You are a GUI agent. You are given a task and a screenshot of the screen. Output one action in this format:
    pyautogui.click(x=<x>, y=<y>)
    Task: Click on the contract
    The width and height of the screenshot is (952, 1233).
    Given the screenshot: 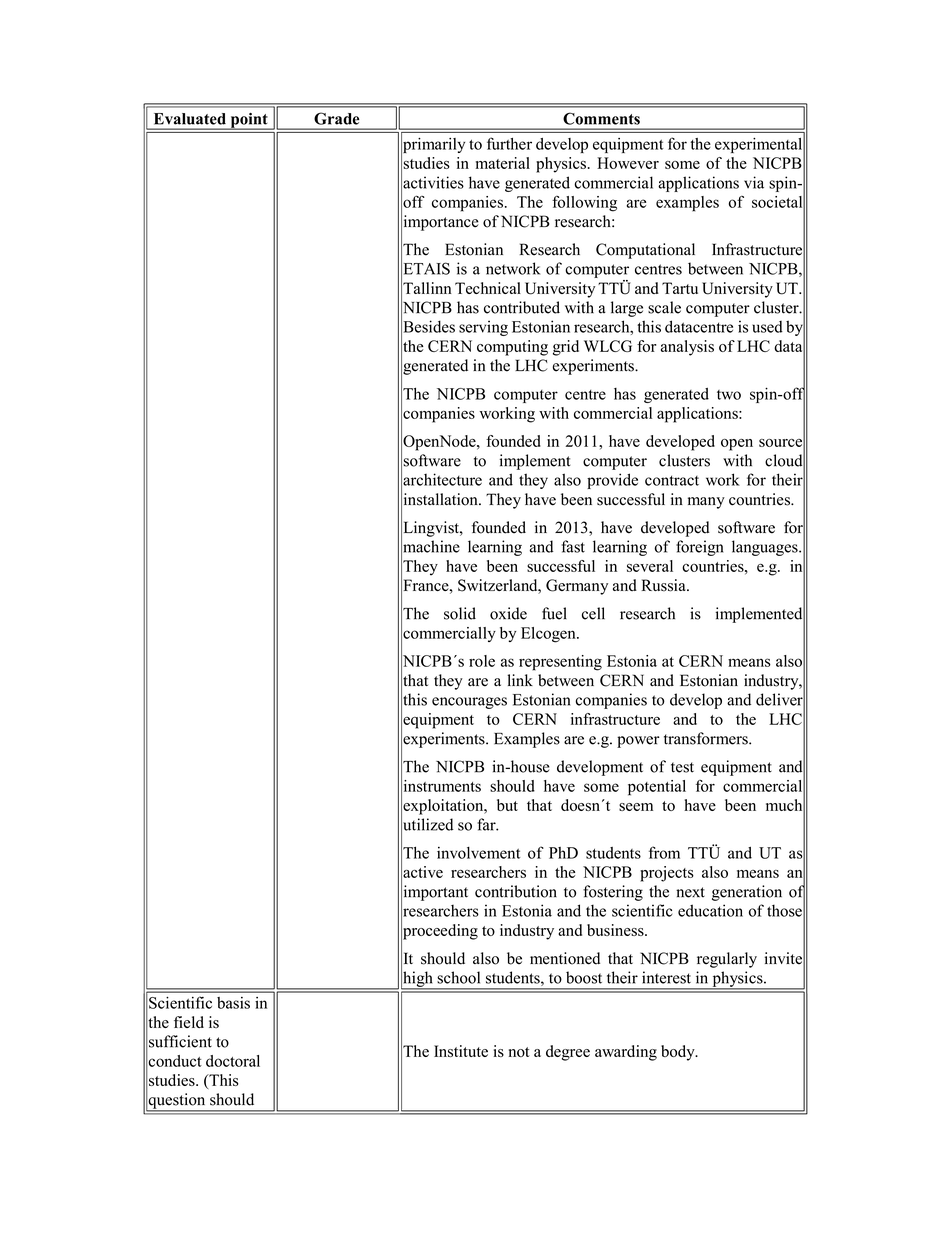 What is the action you would take?
    pyautogui.click(x=672, y=480)
